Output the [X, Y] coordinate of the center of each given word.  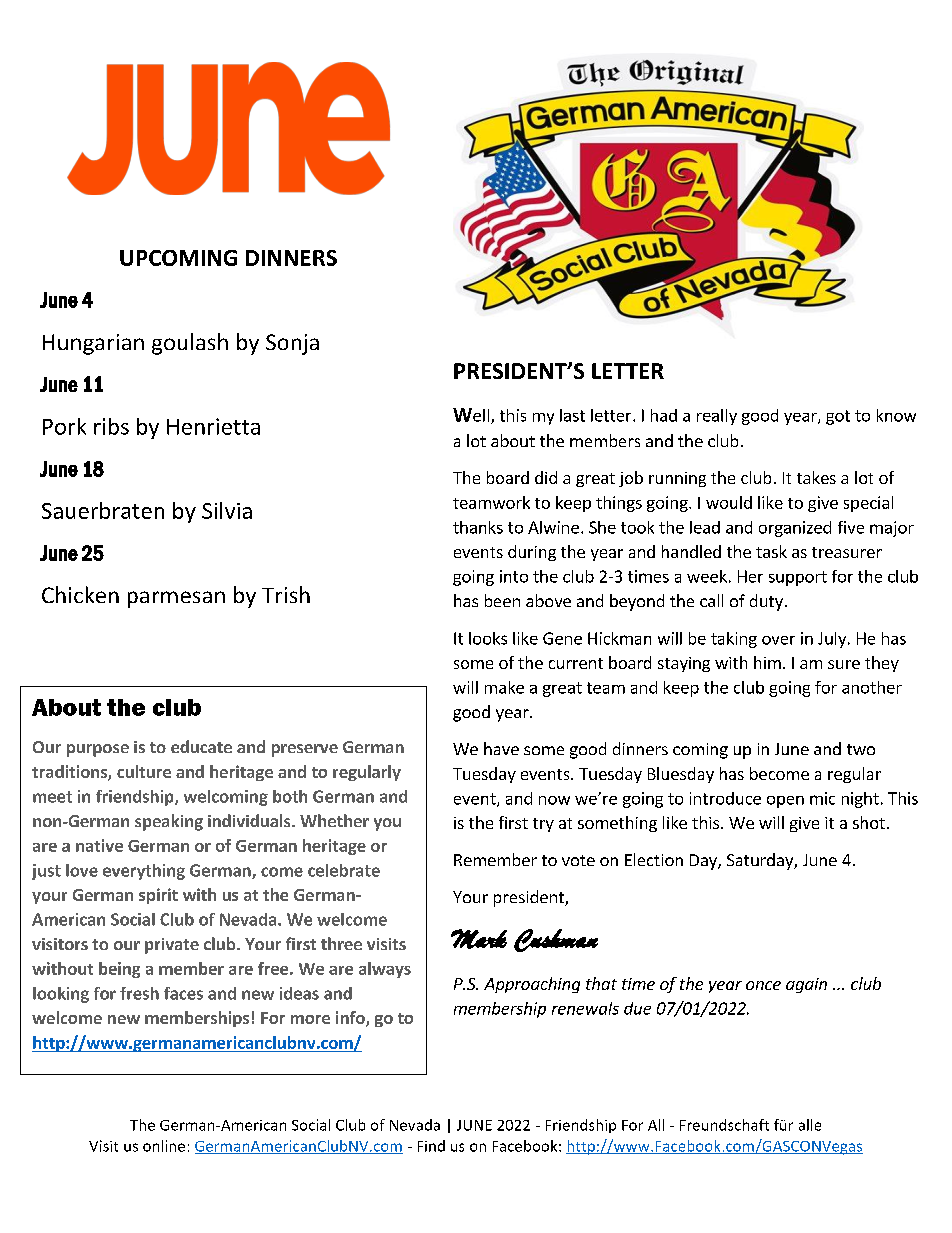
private [172, 946]
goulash [190, 344]
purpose [98, 750]
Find [431, 1146]
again [806, 985]
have [501, 748]
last [572, 415]
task [771, 551]
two [861, 749]
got [838, 417]
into [514, 576]
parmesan [176, 599]
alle [810, 1125]
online [164, 1146]
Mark [479, 939]
